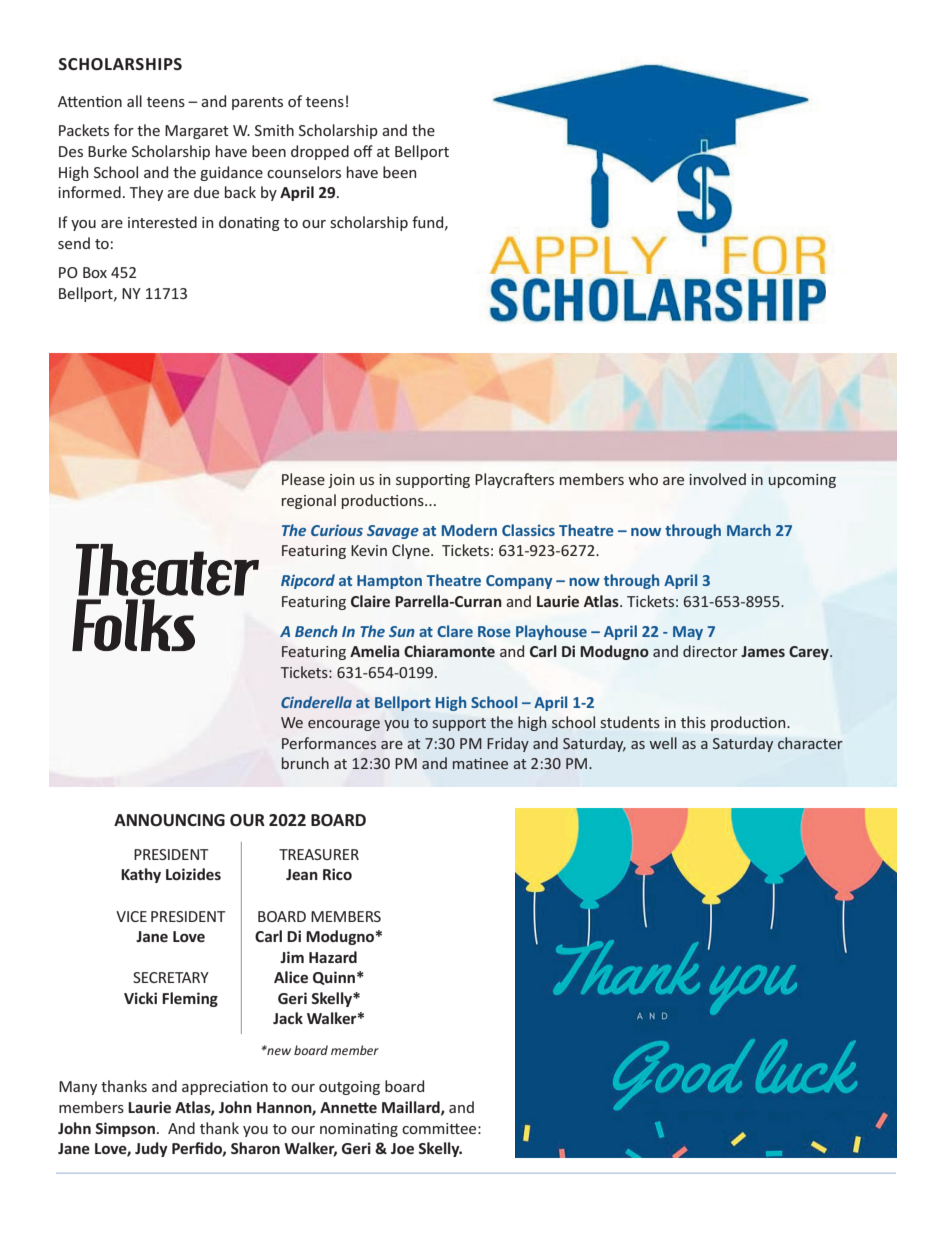  What do you see at coordinates (455, 631) in the page?
I see `Clare` at bounding box center [455, 631].
